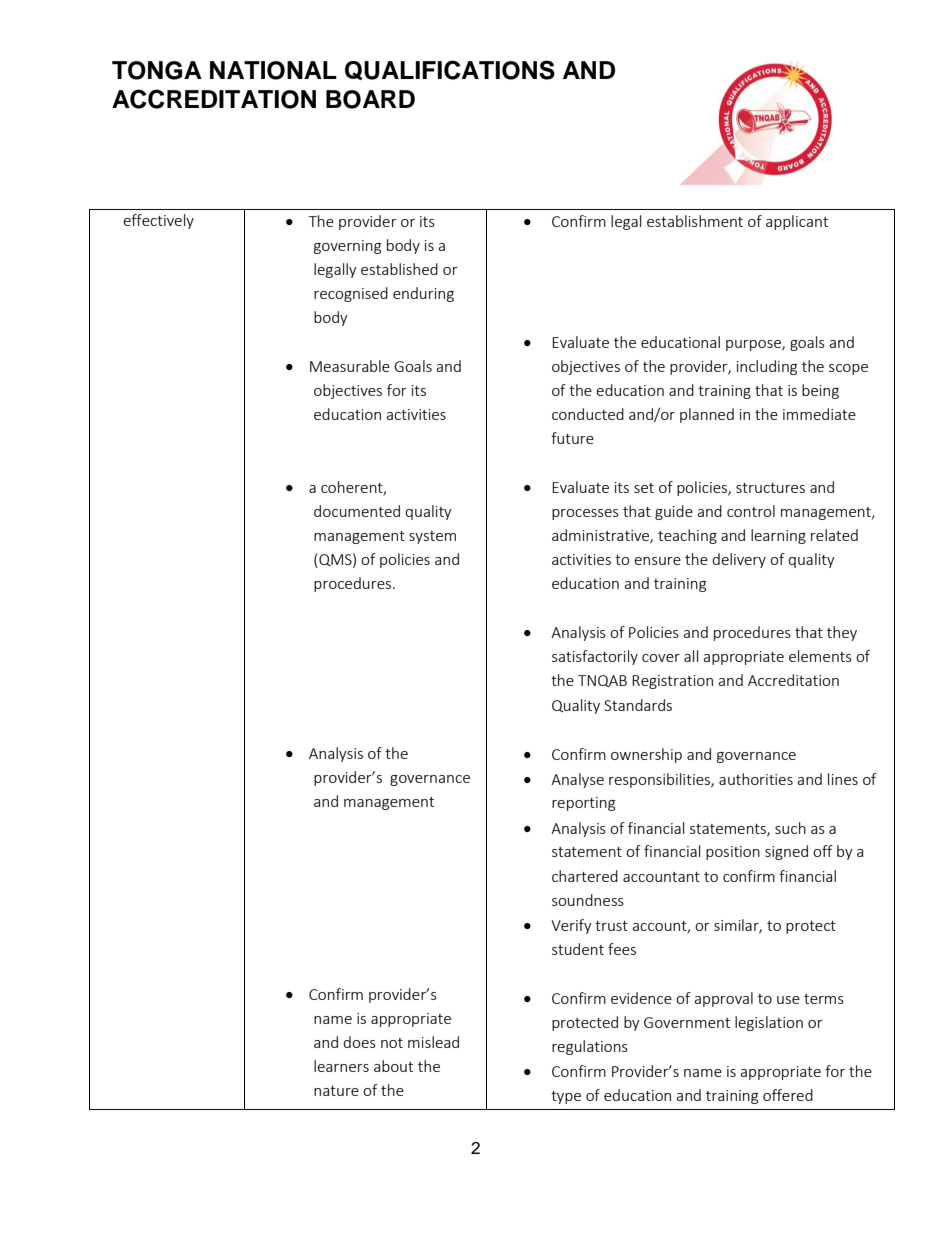 The image size is (952, 1233). What do you see at coordinates (595, 657) in the image?
I see `satisfactorily` at bounding box center [595, 657].
